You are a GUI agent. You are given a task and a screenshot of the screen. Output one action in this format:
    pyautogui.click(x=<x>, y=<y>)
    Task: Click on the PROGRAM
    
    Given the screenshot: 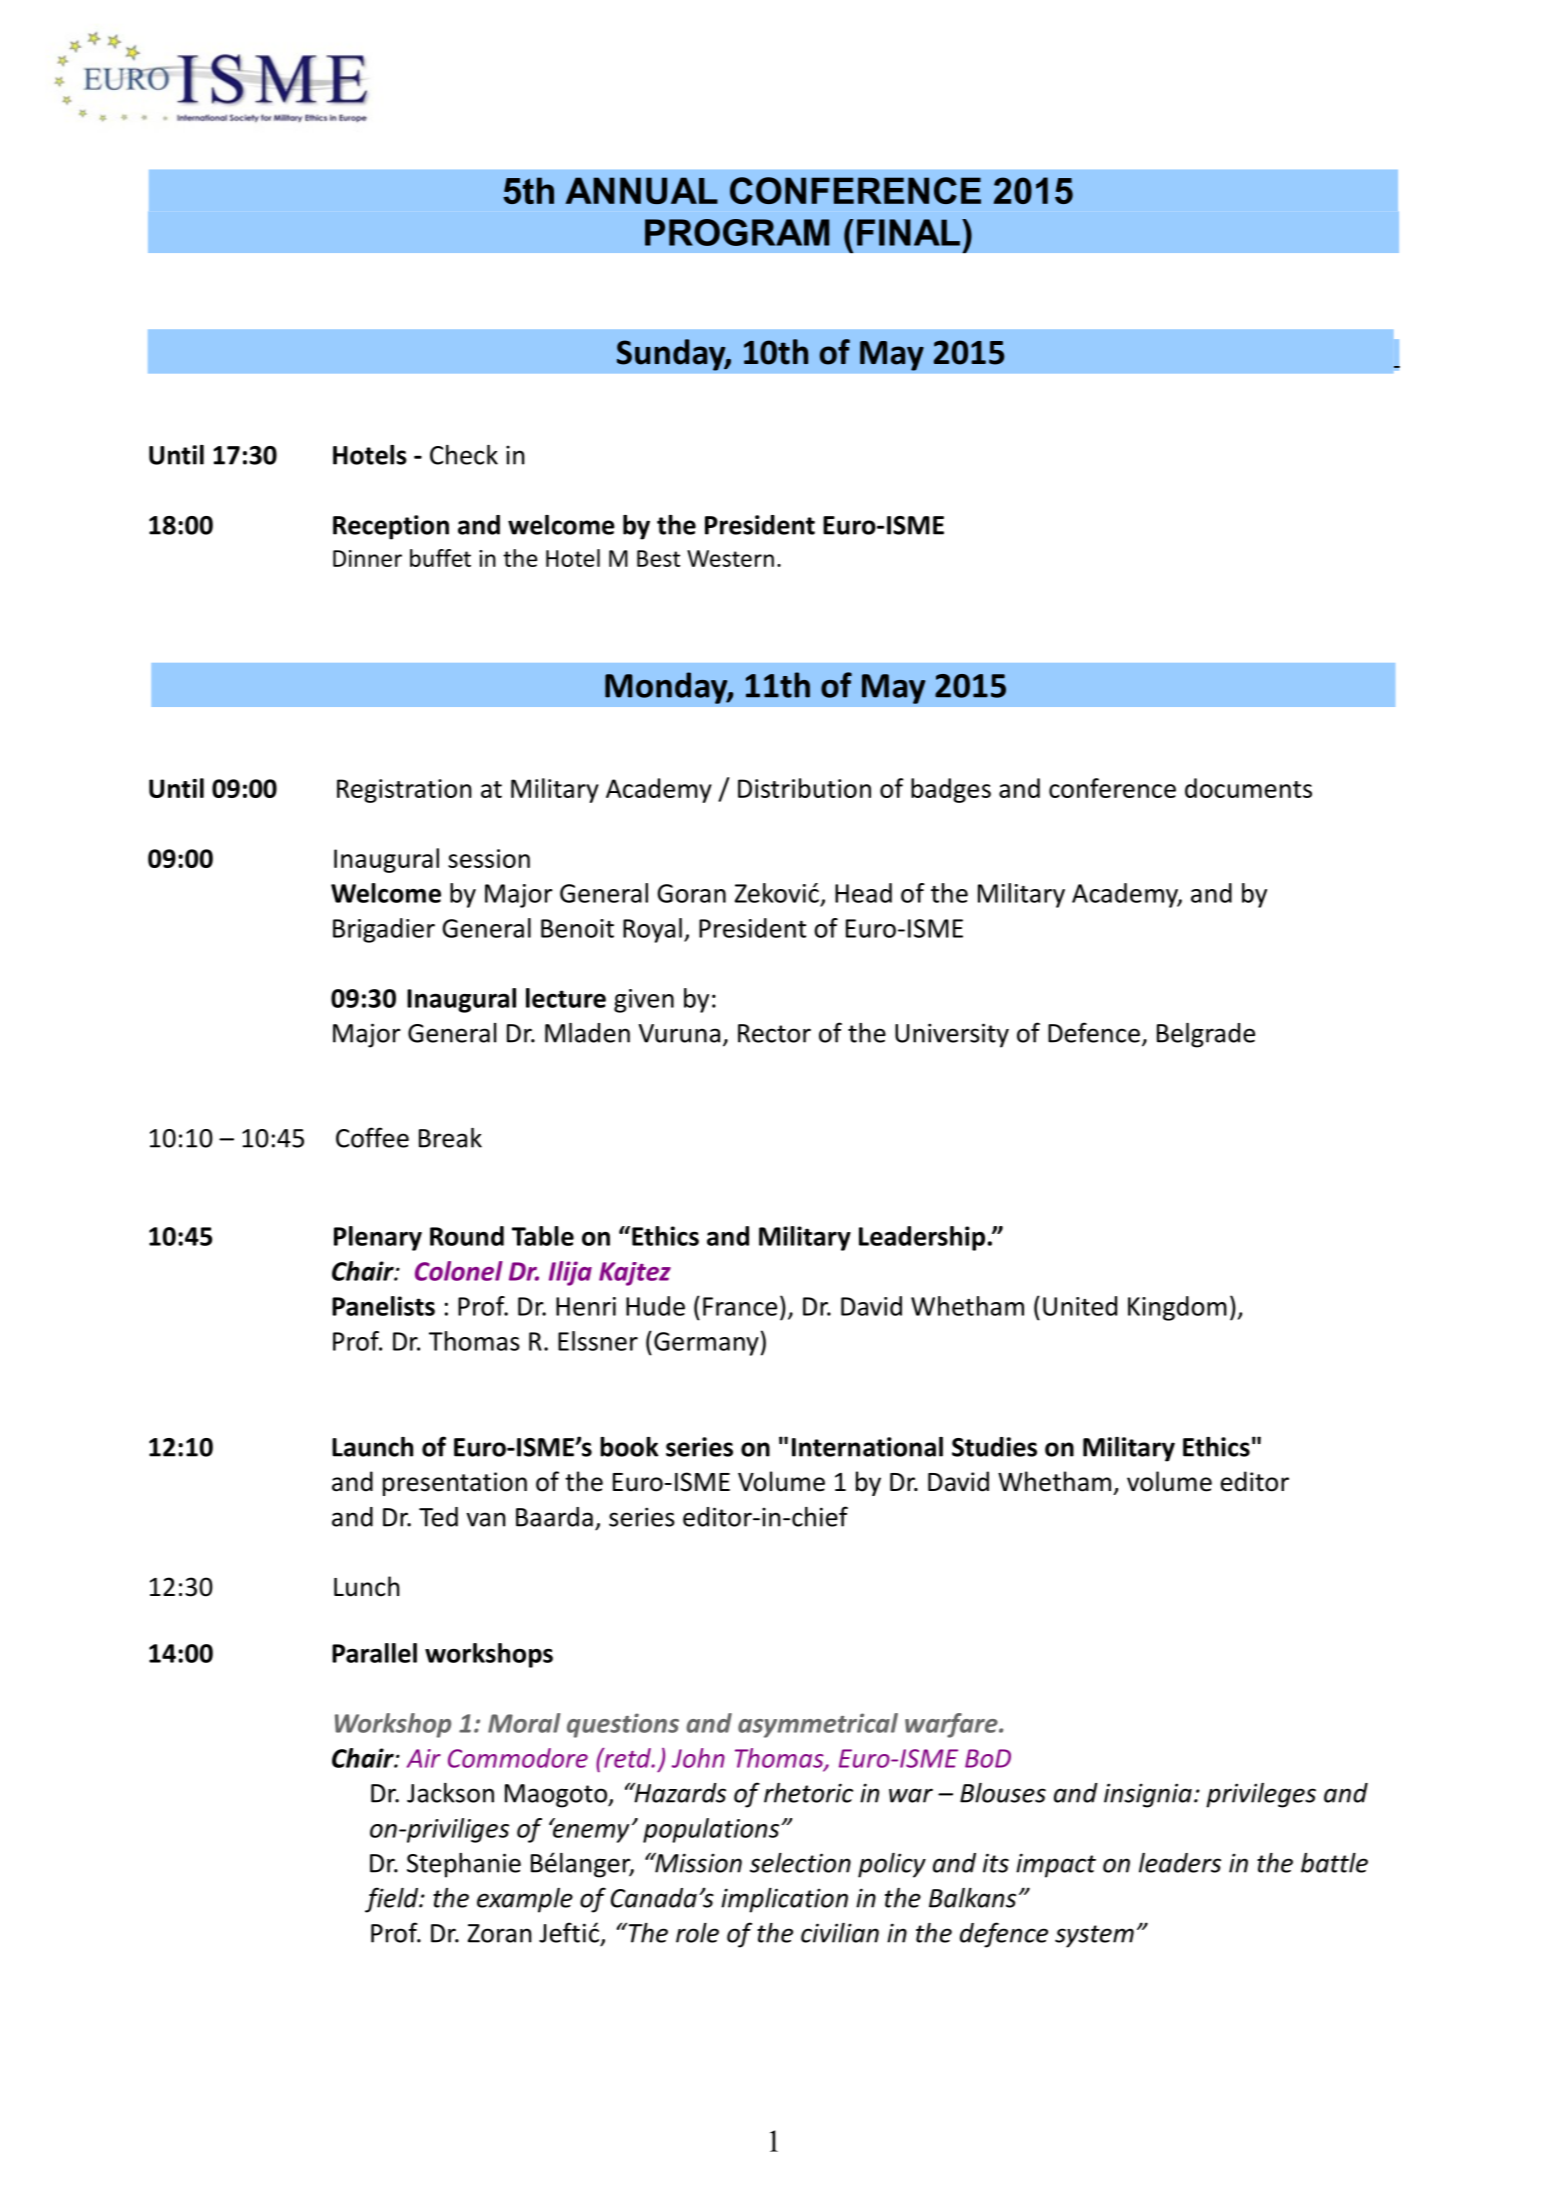 What is the action you would take?
    pyautogui.click(x=737, y=232)
